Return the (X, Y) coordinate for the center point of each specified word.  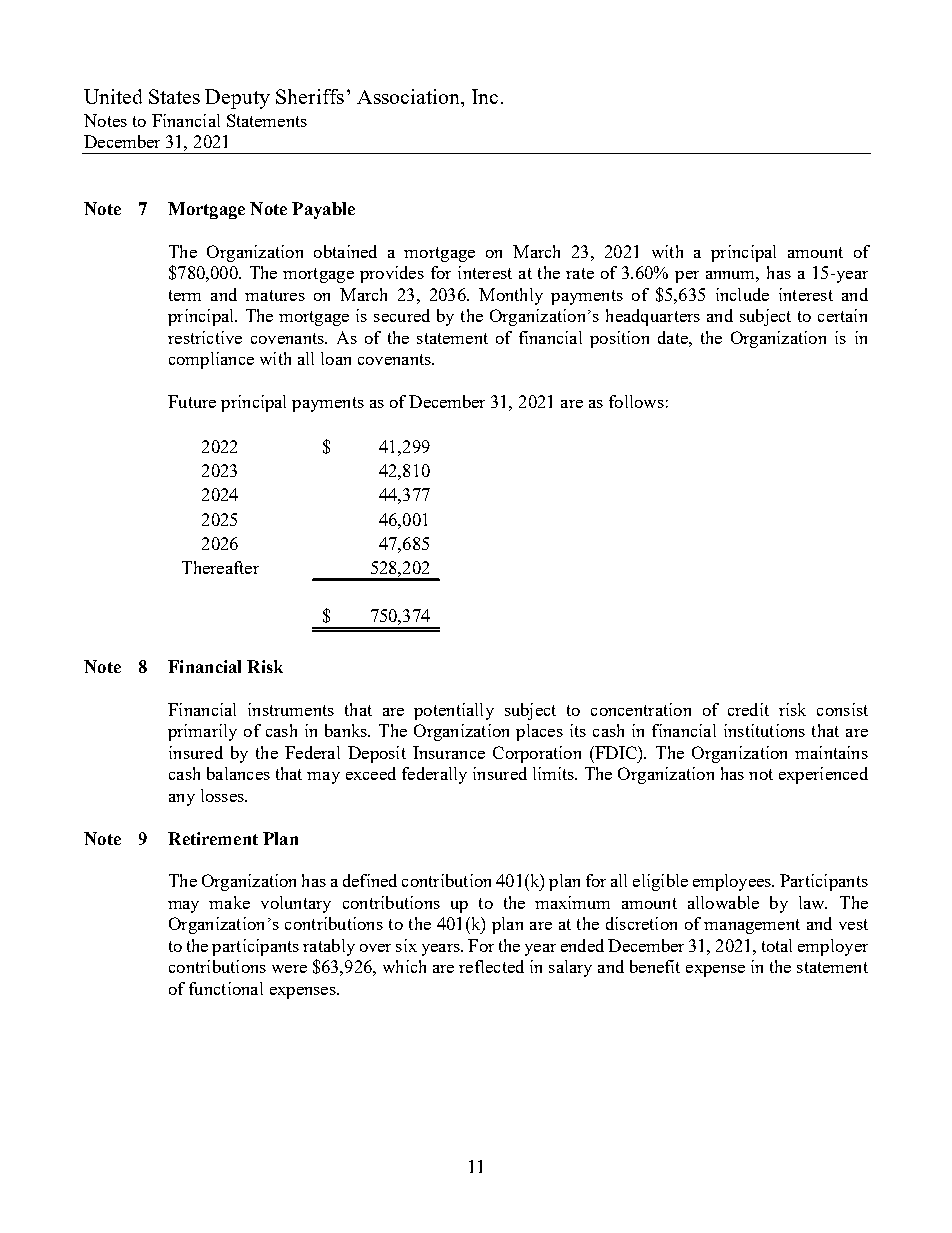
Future (192, 401)
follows (636, 401)
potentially (454, 711)
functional (226, 988)
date (674, 337)
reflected (491, 966)
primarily (202, 732)
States (174, 96)
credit (748, 709)
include (742, 294)
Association (410, 98)
